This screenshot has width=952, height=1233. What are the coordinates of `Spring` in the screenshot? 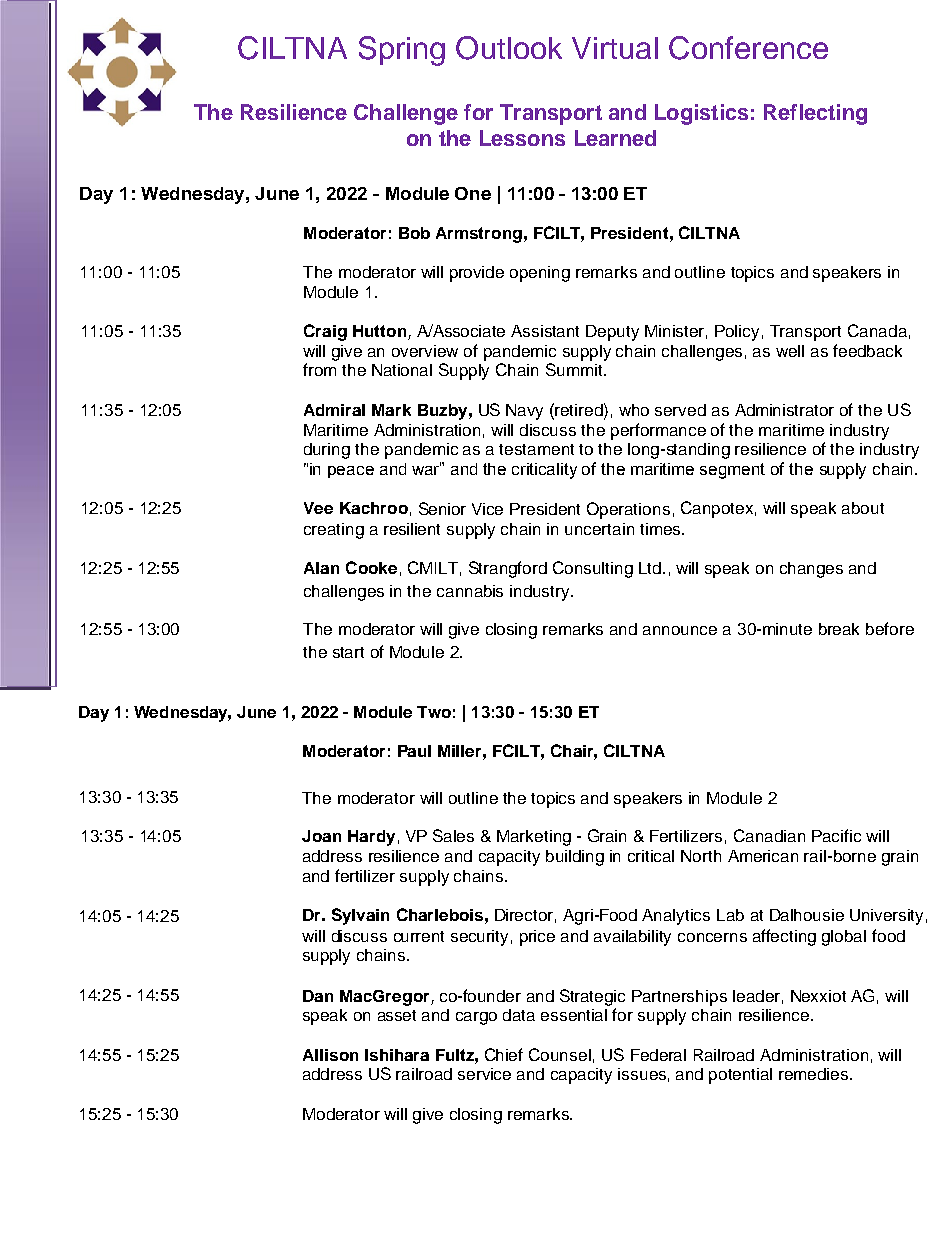 It's located at (402, 51).
